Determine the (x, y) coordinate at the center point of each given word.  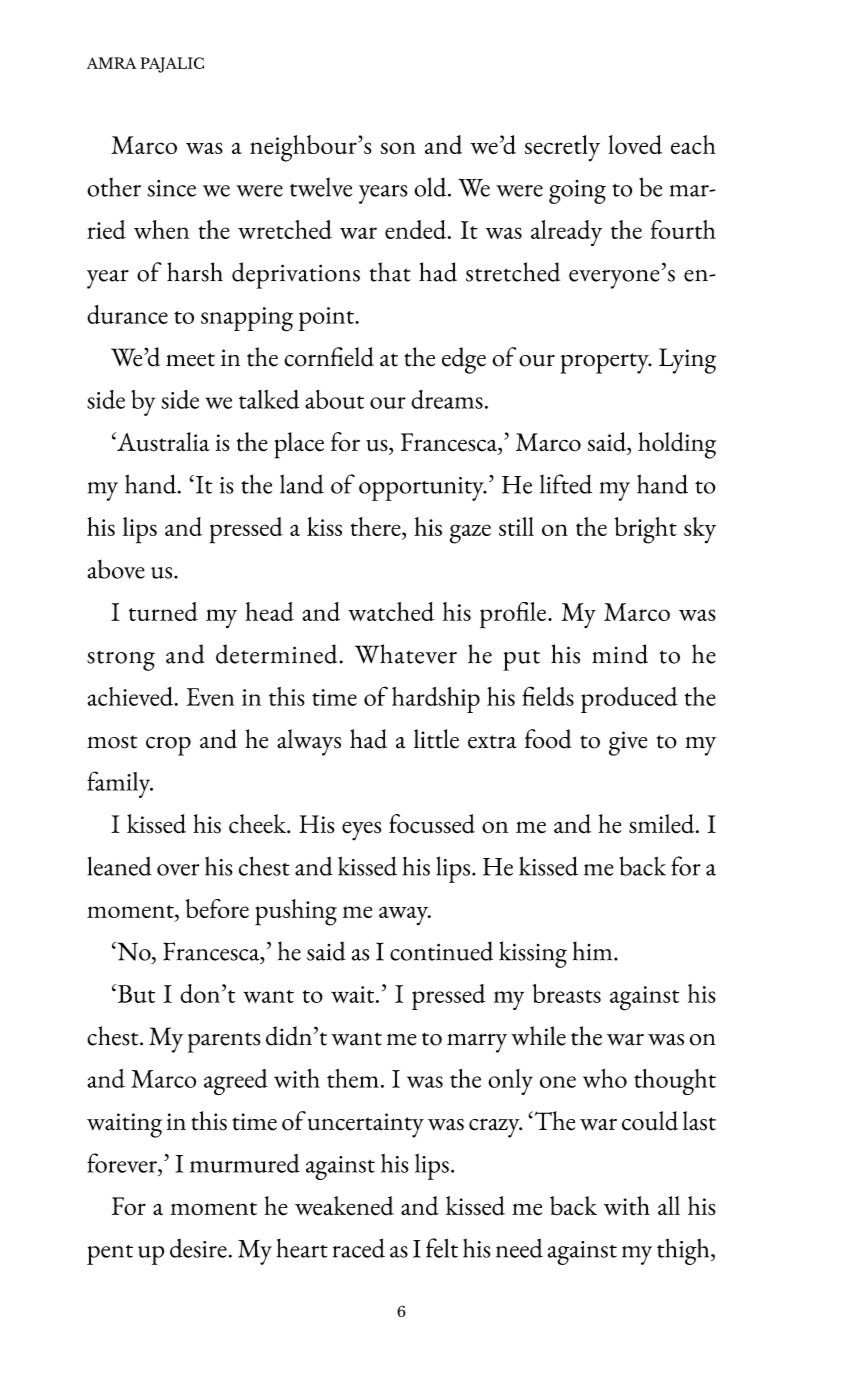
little (436, 739)
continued (441, 951)
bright (645, 530)
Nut (135, 993)
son (398, 148)
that (390, 272)
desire (198, 1248)
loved (635, 144)
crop (168, 746)
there (377, 526)
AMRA (112, 63)
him (594, 951)
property (605, 363)
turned (163, 611)
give (628, 743)
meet (190, 360)
